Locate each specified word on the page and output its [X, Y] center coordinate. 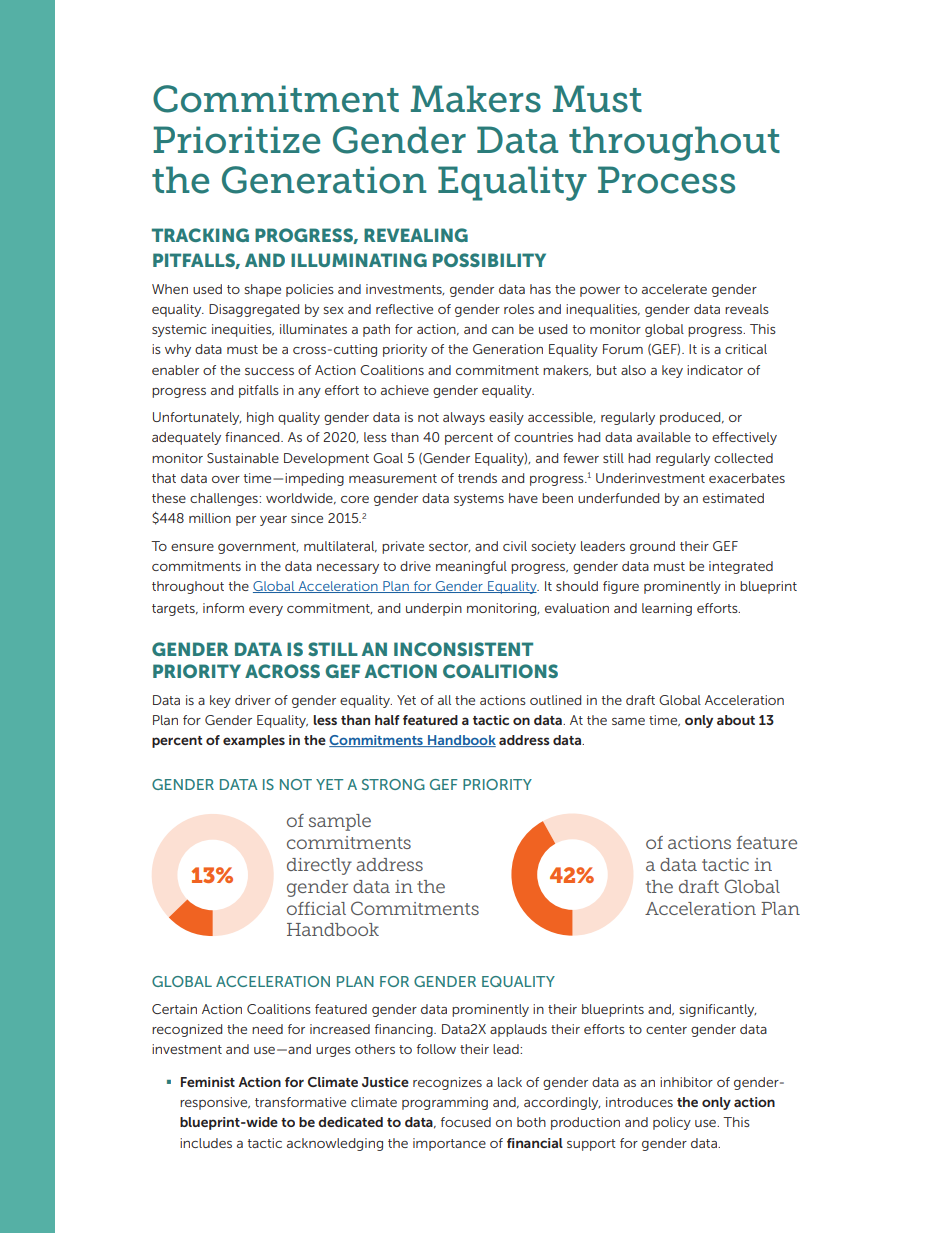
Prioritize [236, 140]
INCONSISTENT [463, 649]
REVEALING [416, 235]
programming [445, 1103]
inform [223, 608]
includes [206, 1143]
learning [667, 609]
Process [666, 180]
